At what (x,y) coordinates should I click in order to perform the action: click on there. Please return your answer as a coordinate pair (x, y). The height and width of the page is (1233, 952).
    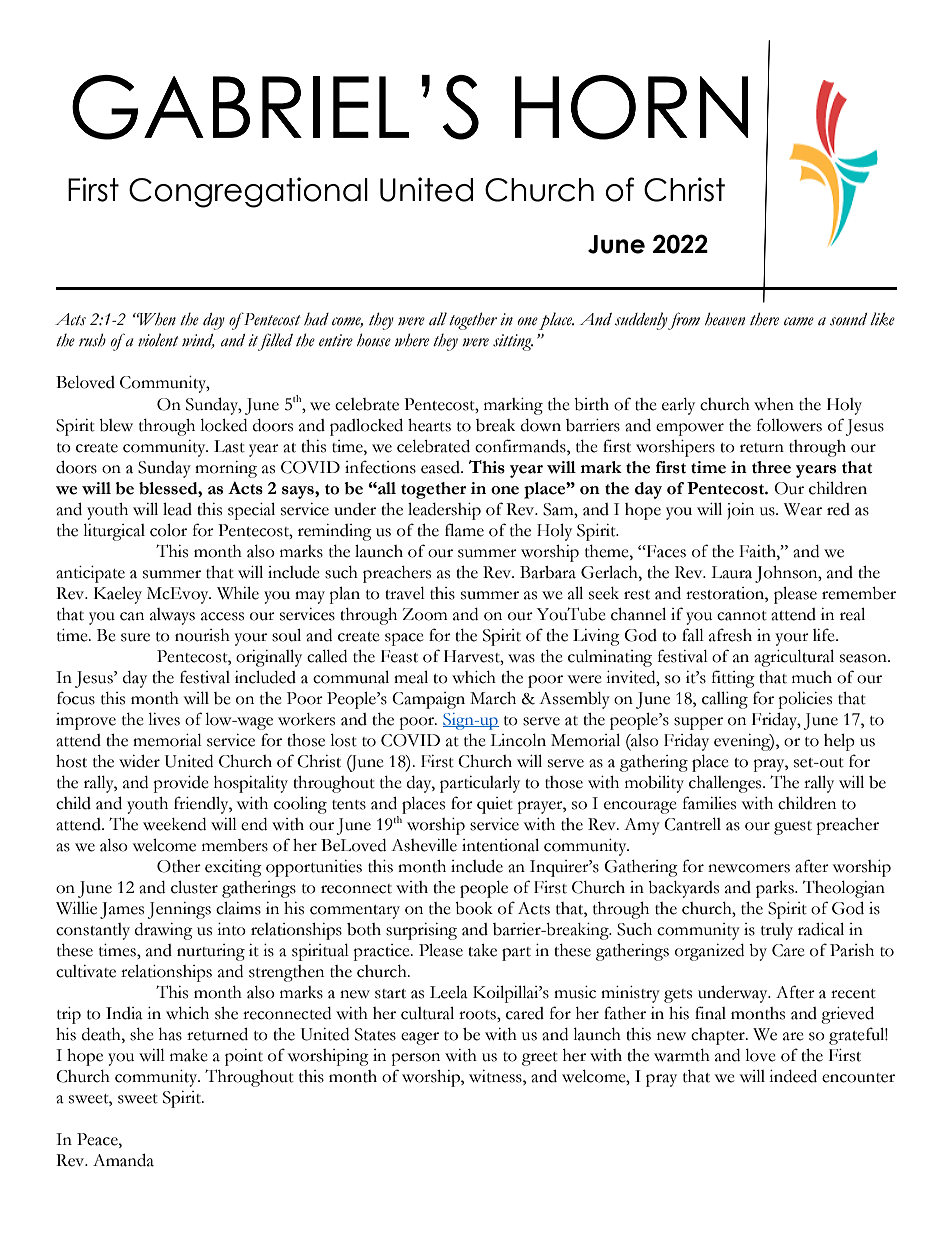
    Looking at the image, I should click on (764, 319).
